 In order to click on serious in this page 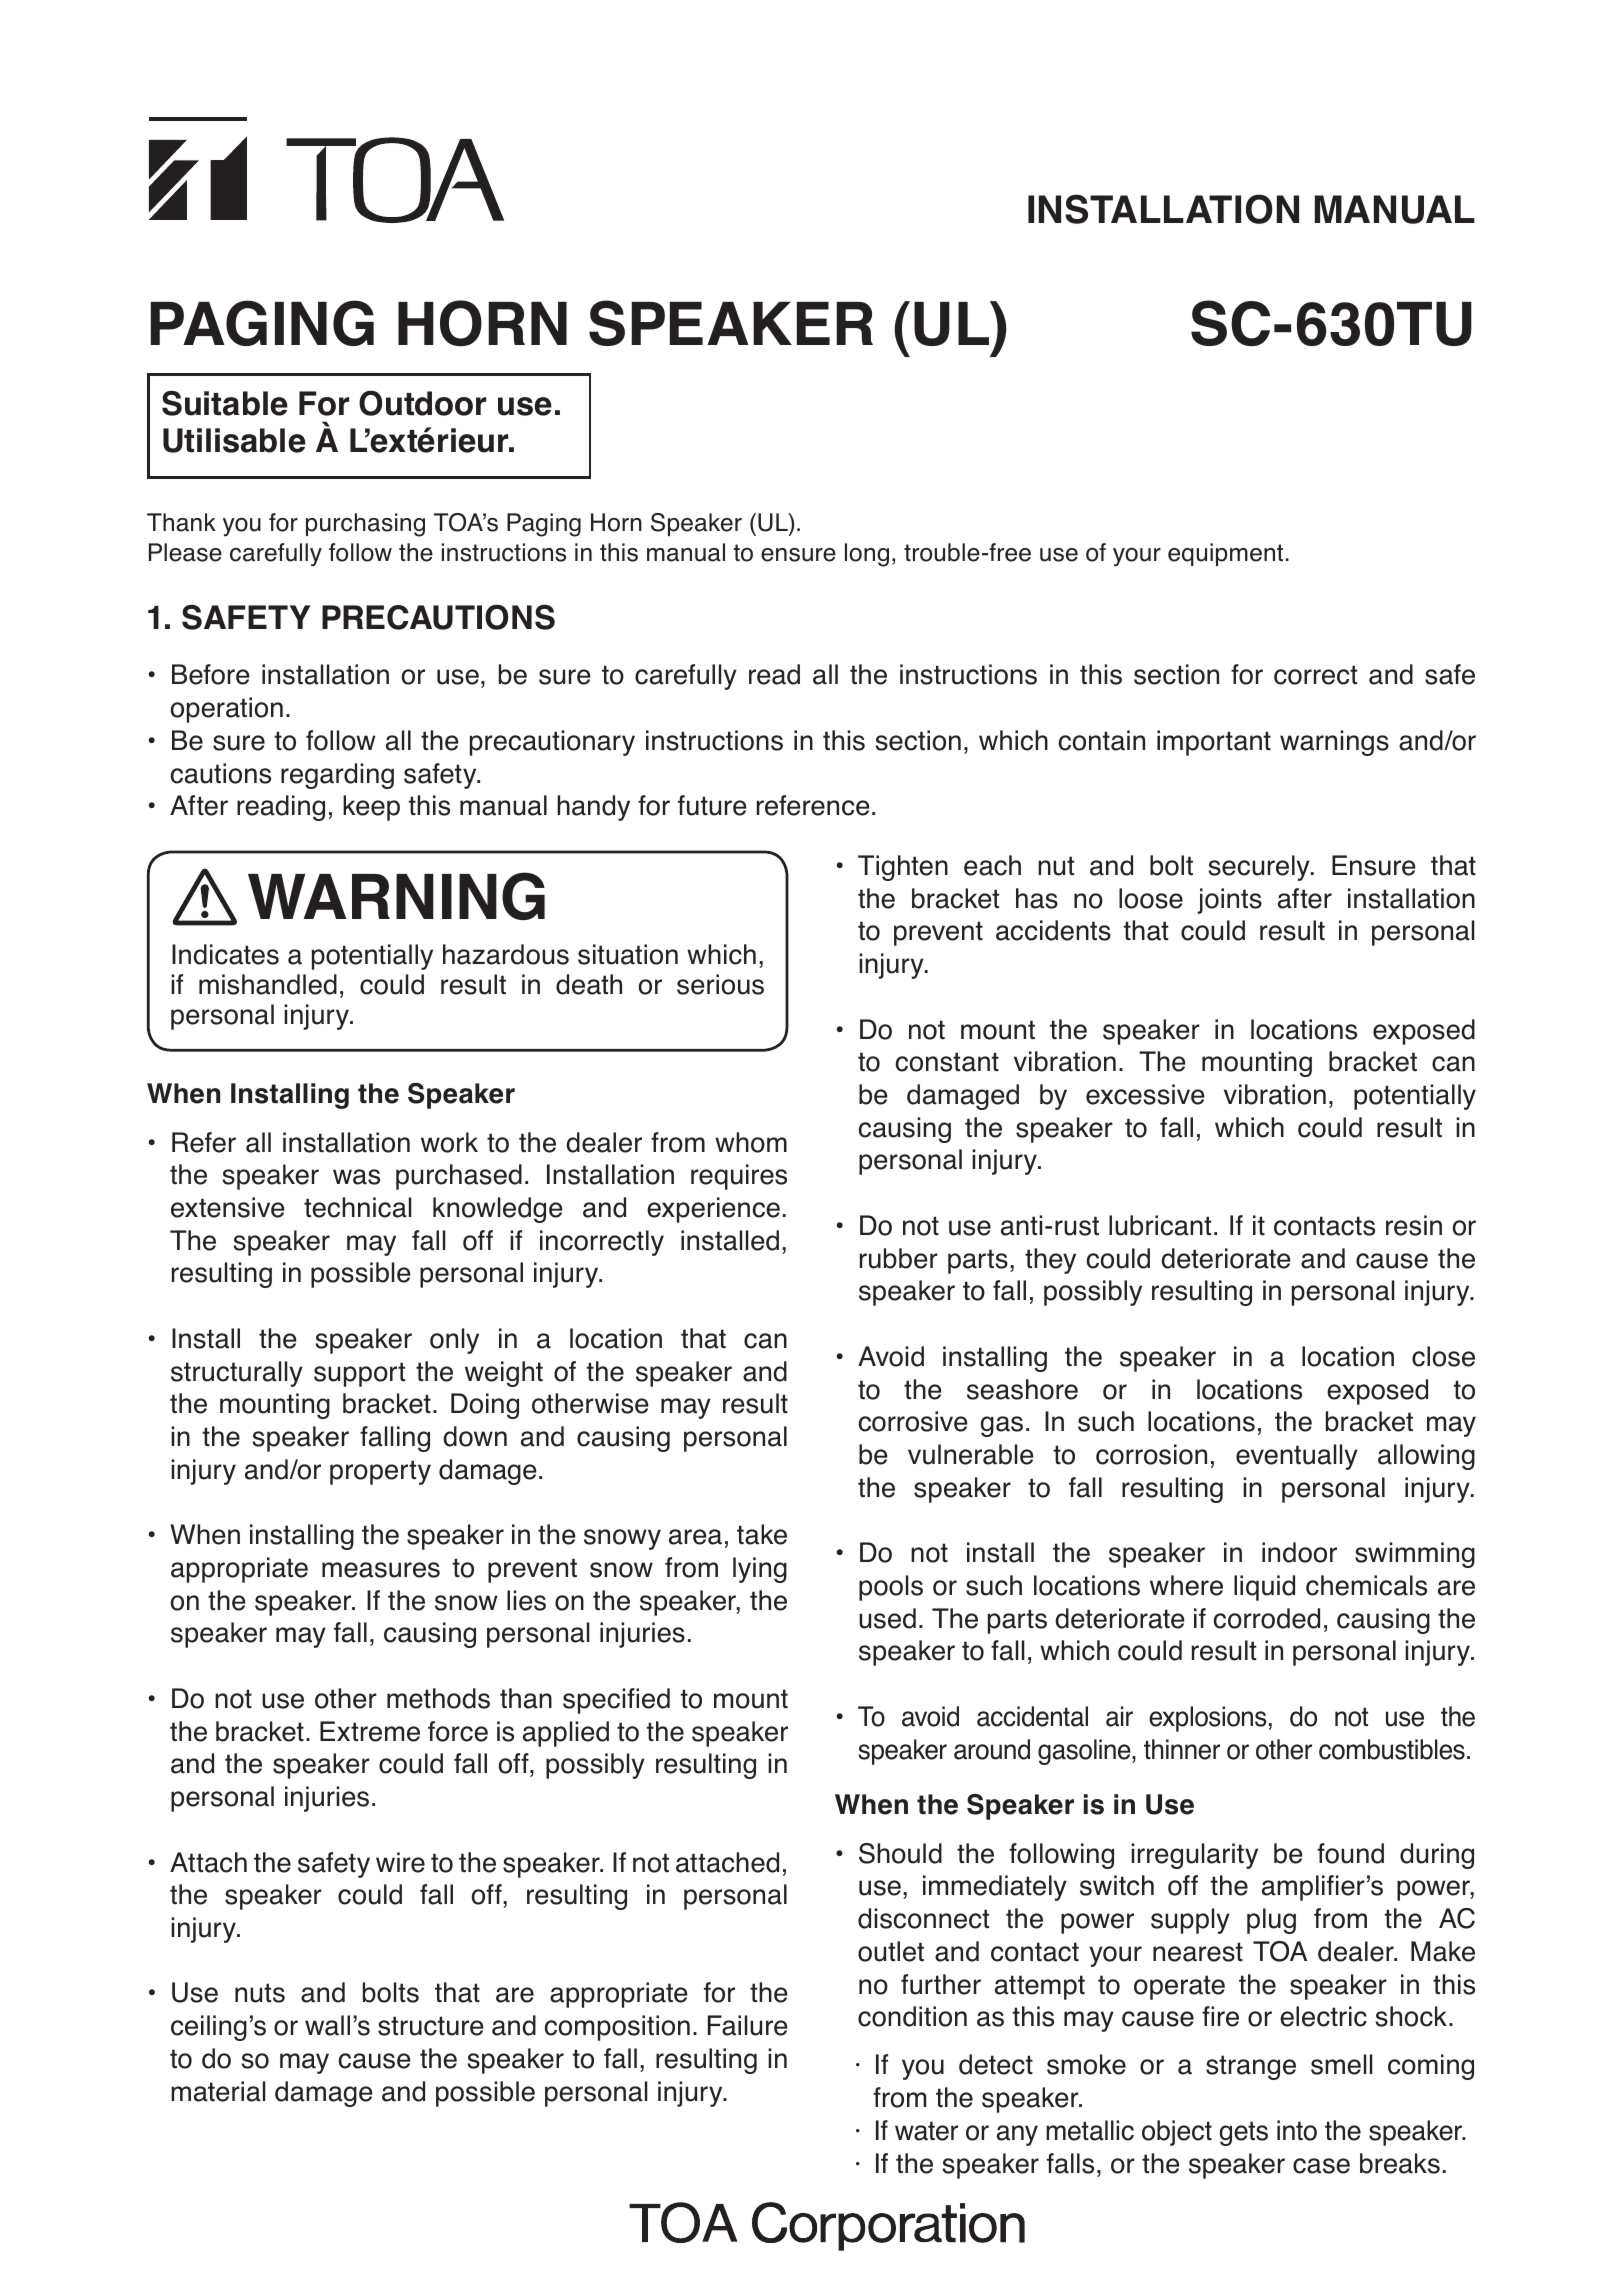, I will do `click(720, 984)`.
